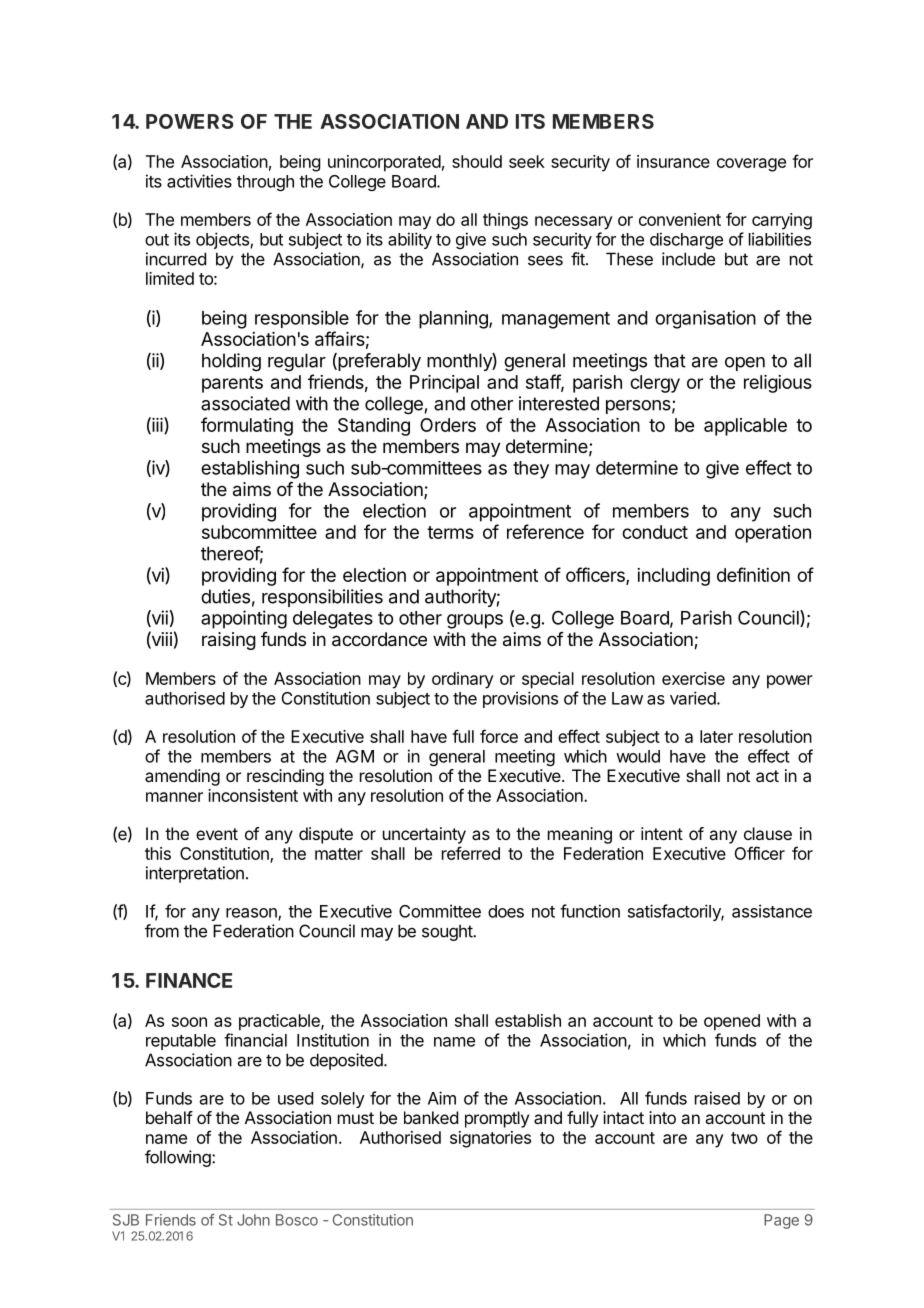 The height and width of the screenshot is (1308, 924). I want to click on formulating, so click(247, 426).
